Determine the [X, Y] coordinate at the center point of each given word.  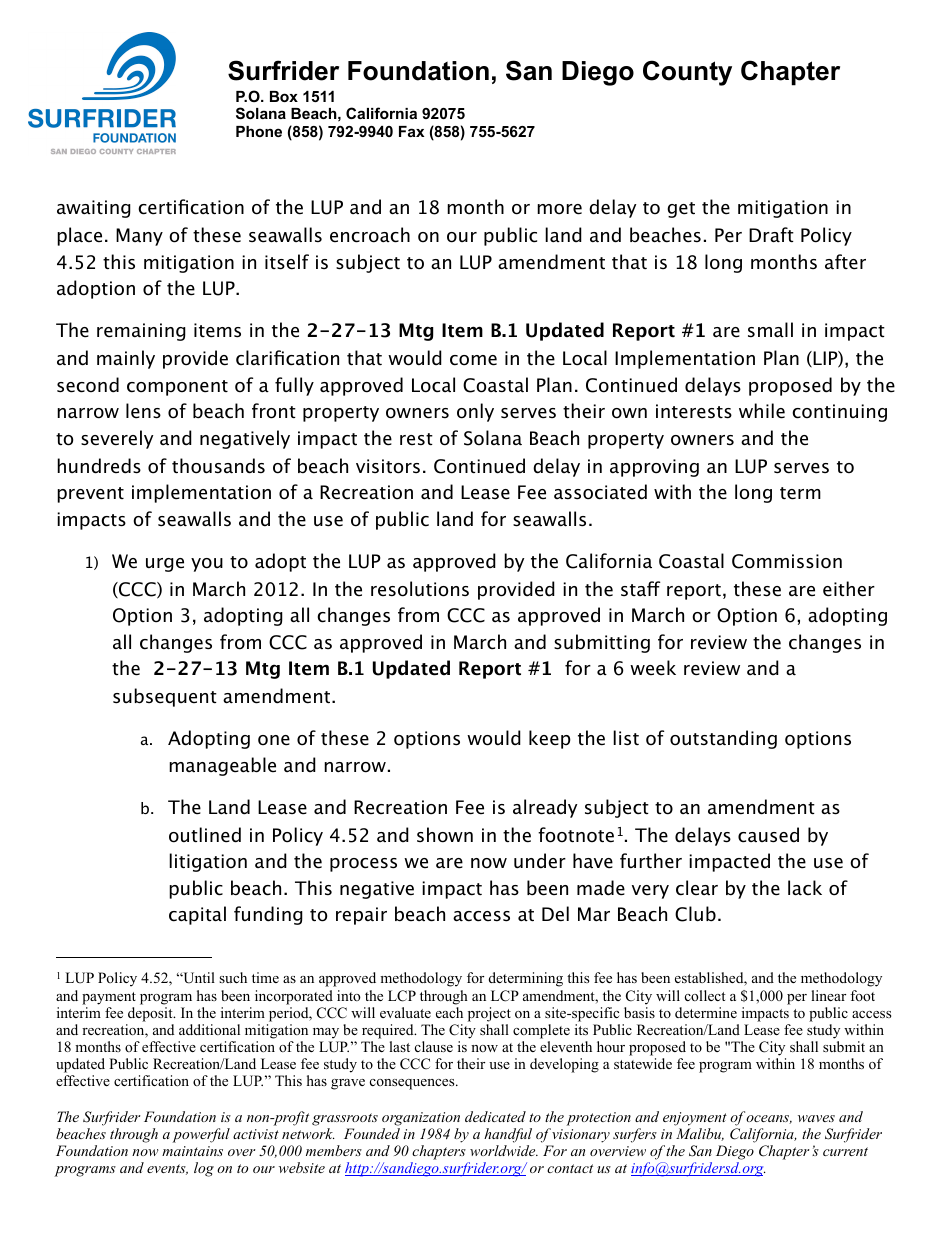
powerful [201, 1135]
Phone [259, 131]
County [687, 73]
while [762, 411]
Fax [411, 131]
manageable [222, 766]
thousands [218, 466]
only [475, 412]
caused [768, 835]
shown [445, 835]
